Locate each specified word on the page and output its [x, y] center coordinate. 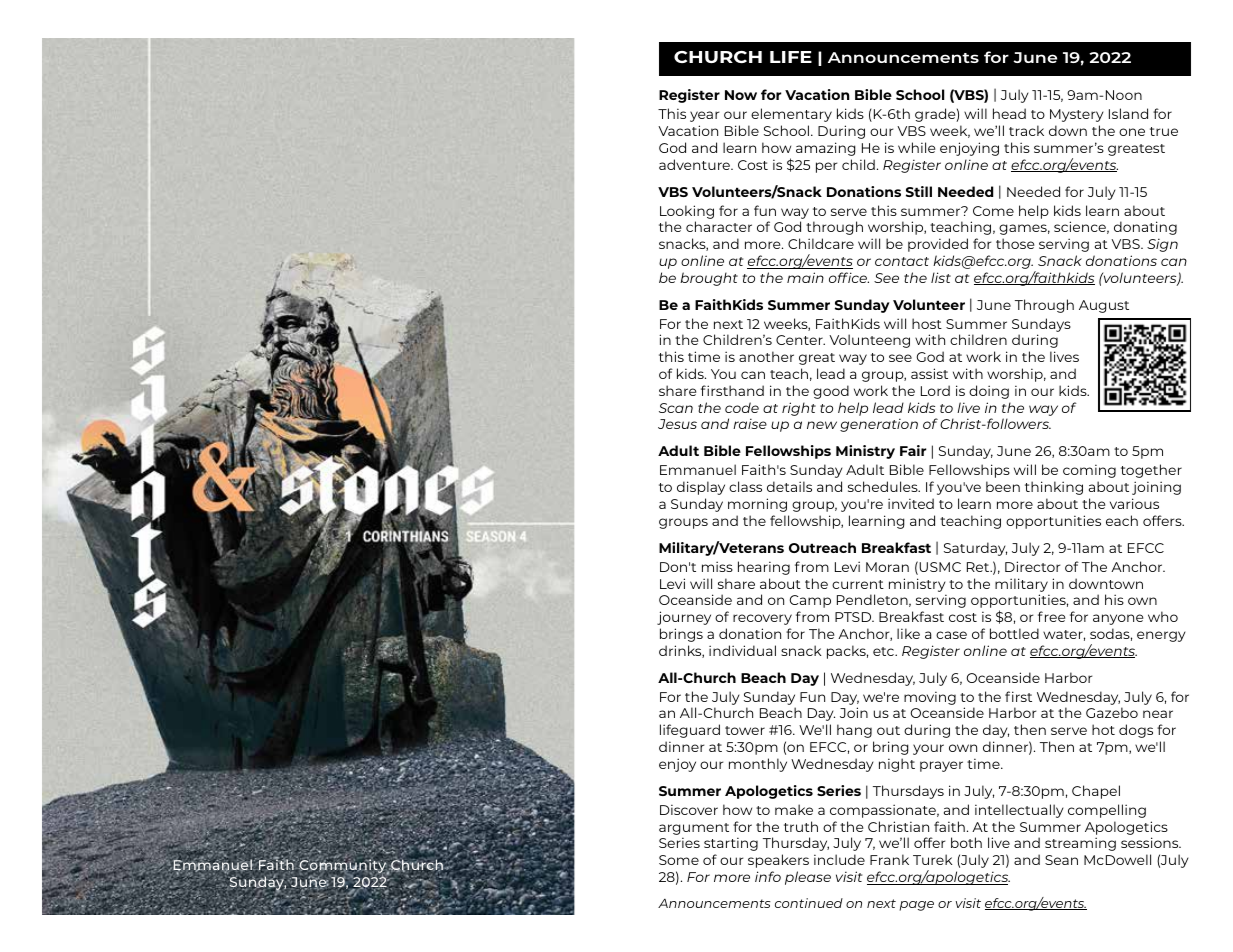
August [1104, 306]
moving [930, 698]
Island [1128, 113]
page [917, 906]
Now [741, 95]
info [768, 876]
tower [745, 730]
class [745, 486]
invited [911, 503]
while [916, 147]
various [1134, 503]
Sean [1061, 860]
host [927, 323]
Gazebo [1112, 712]
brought [709, 279]
